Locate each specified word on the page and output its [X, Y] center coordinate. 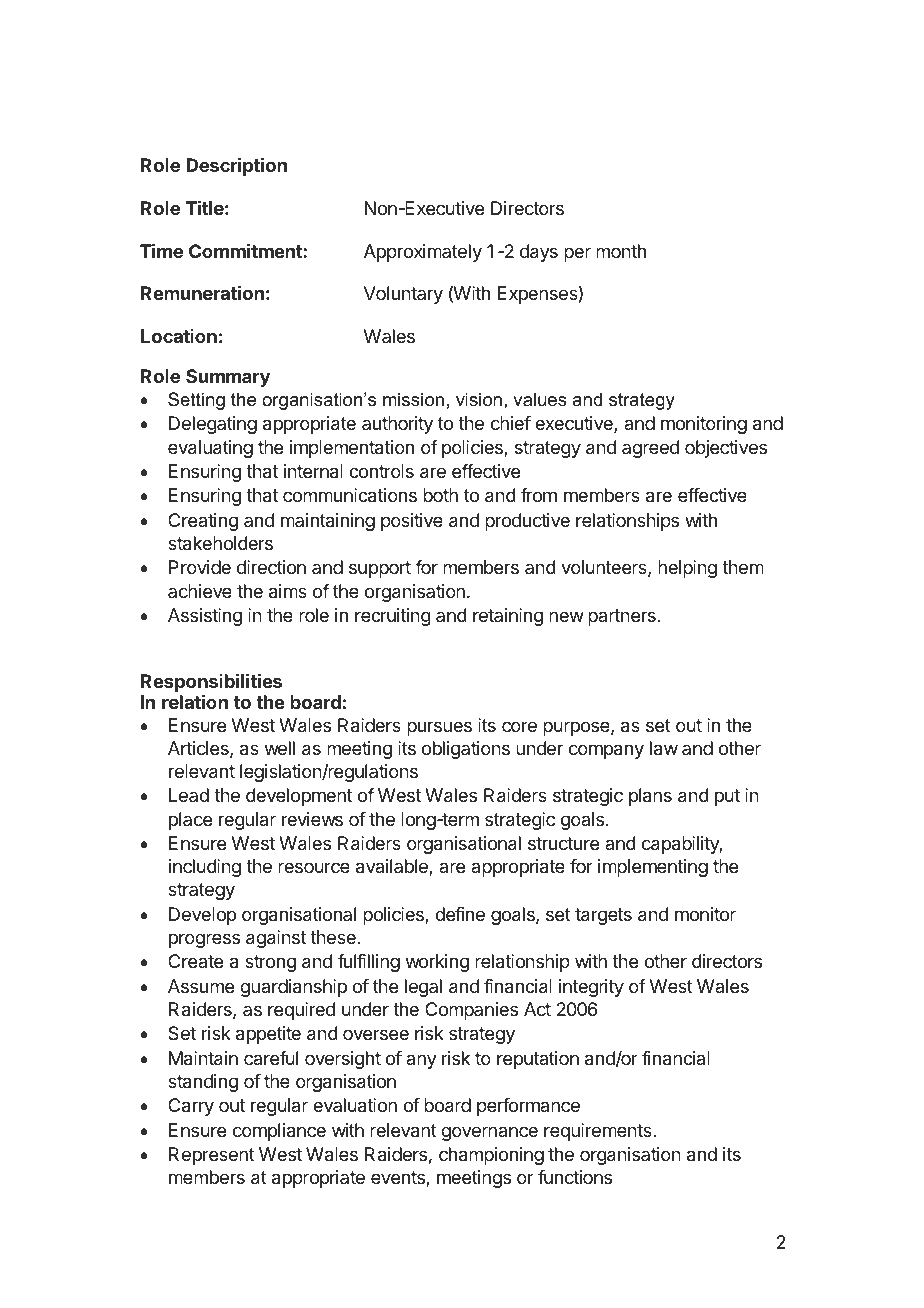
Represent [212, 1156]
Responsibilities [211, 682]
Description [236, 167]
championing [491, 1156]
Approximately [423, 253]
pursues [439, 728]
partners [622, 617]
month [621, 251]
